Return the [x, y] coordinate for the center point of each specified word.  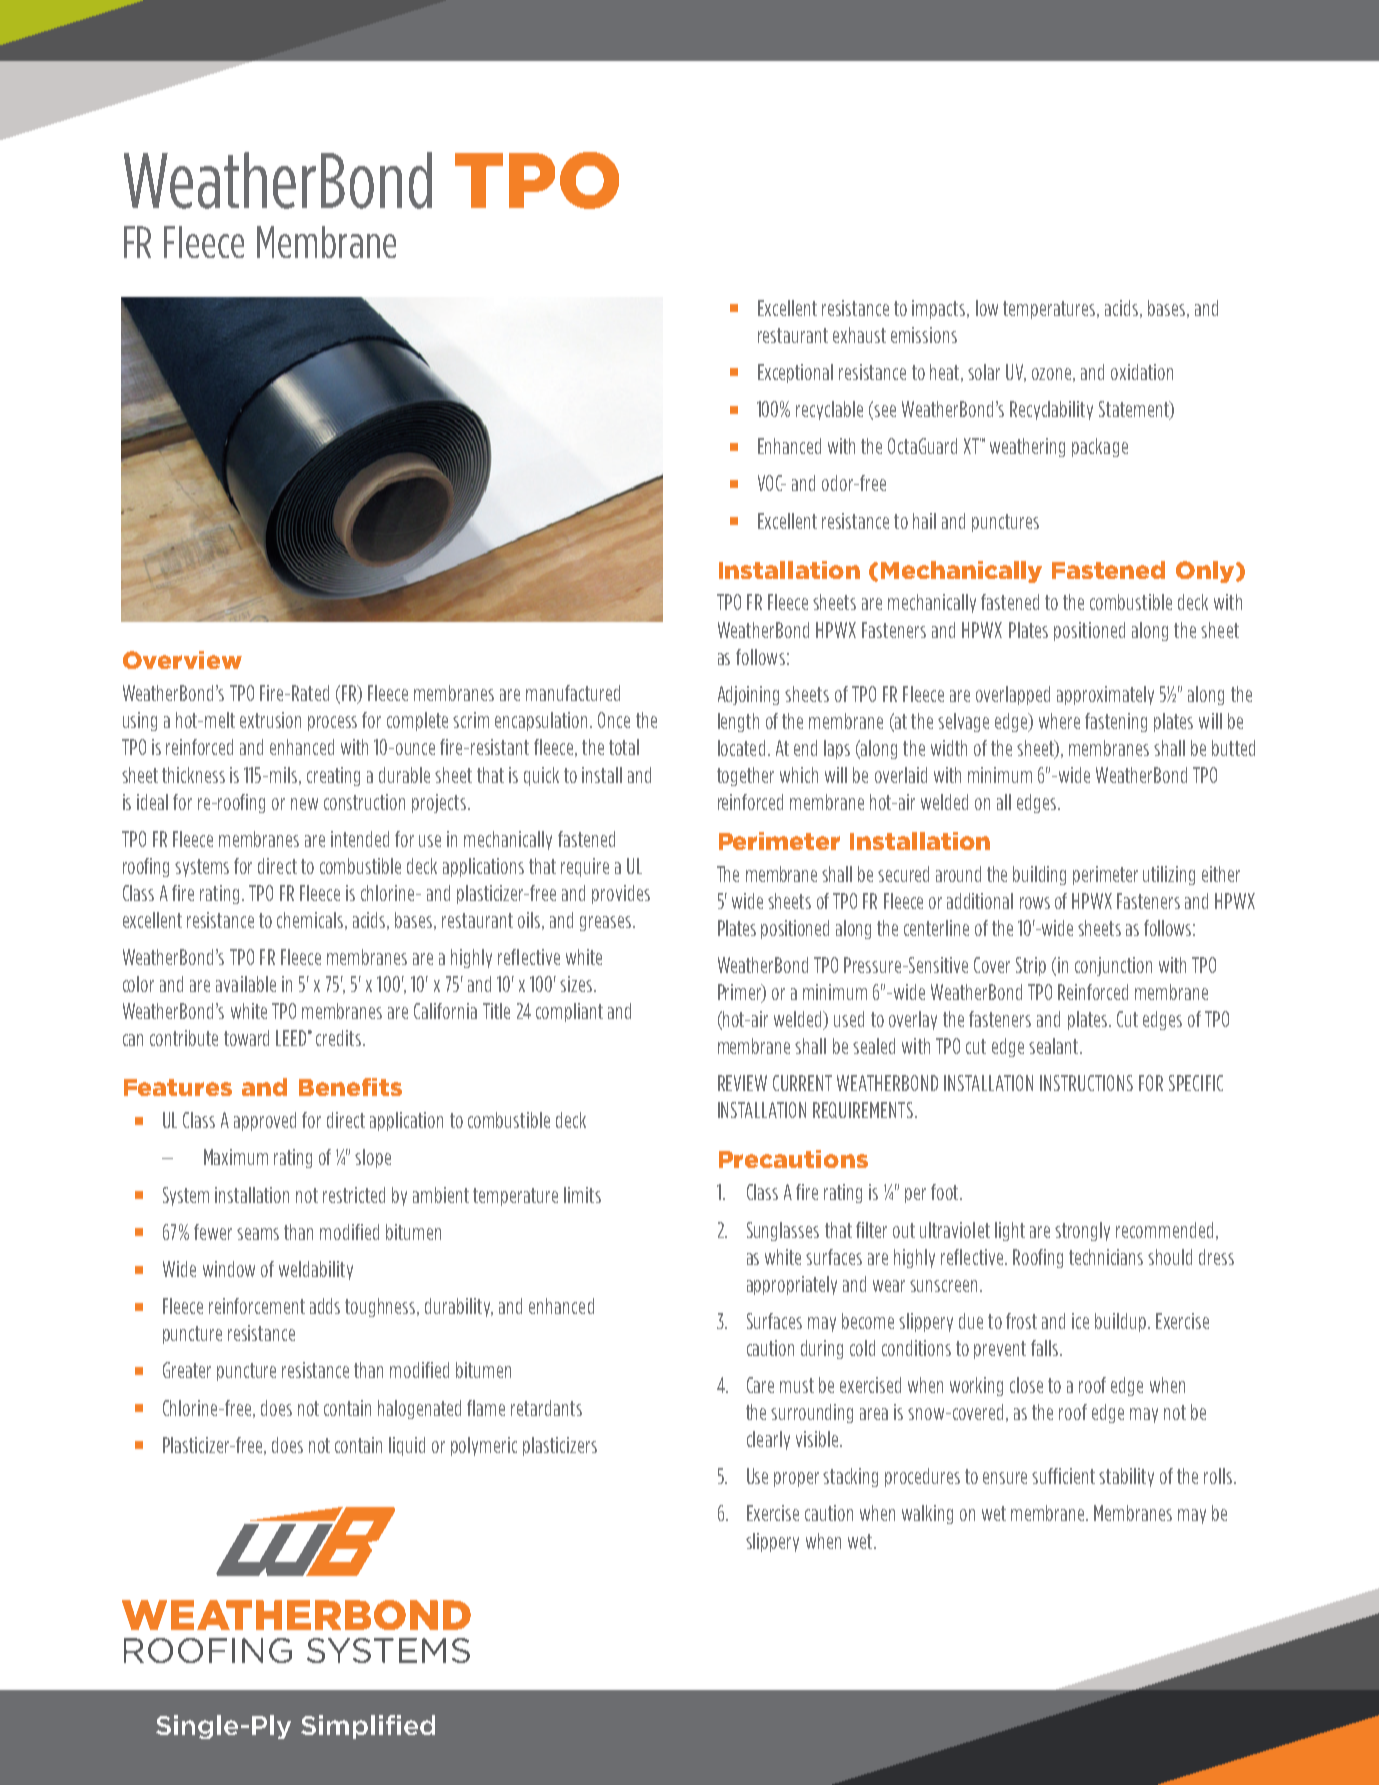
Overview [182, 660]
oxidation [1142, 372]
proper [796, 1479]
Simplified [368, 1727]
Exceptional [795, 373]
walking [927, 1514]
